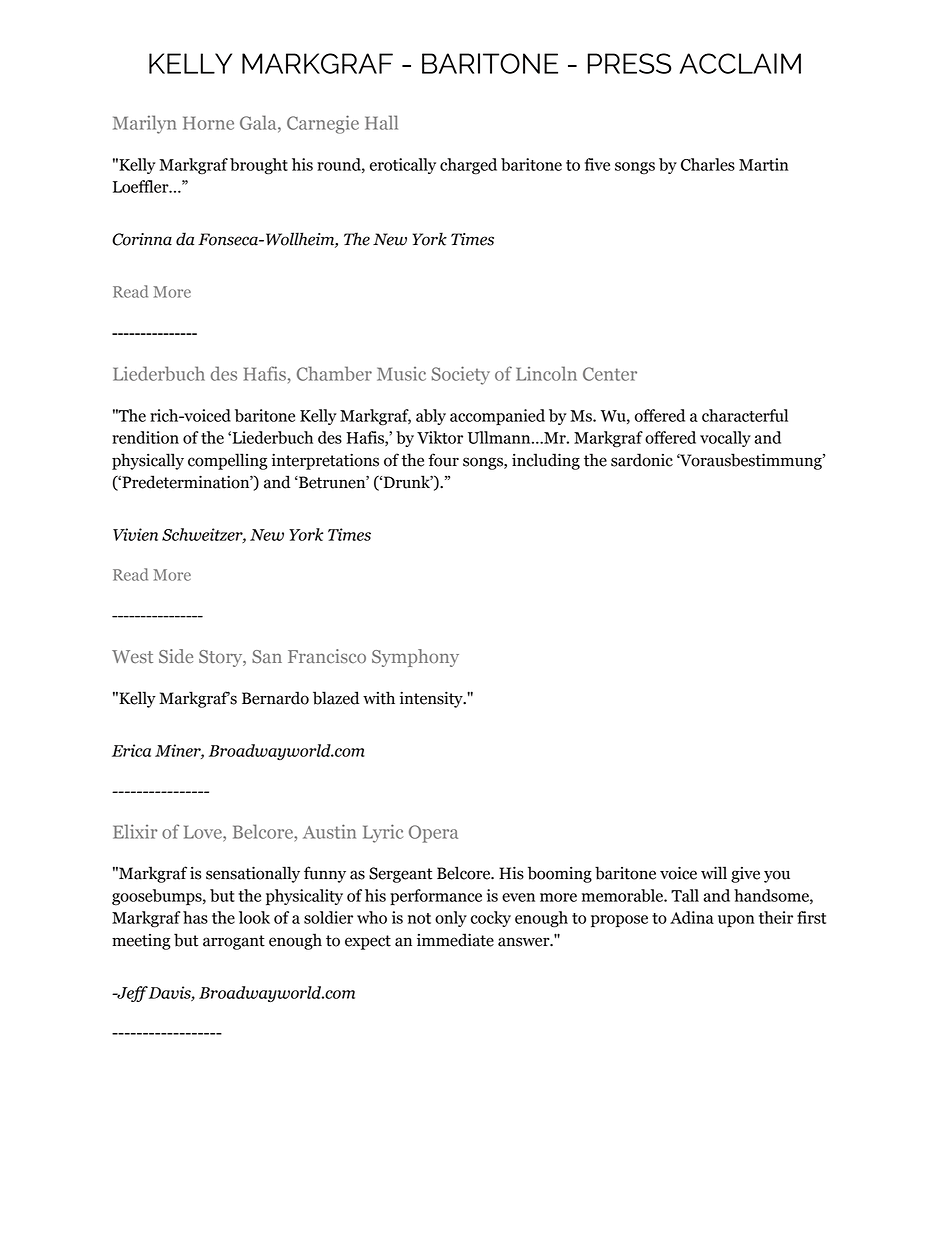 The width and height of the document is (952, 1233). Describe the element at coordinates (725, 439) in the document. I see `vocally` at that location.
